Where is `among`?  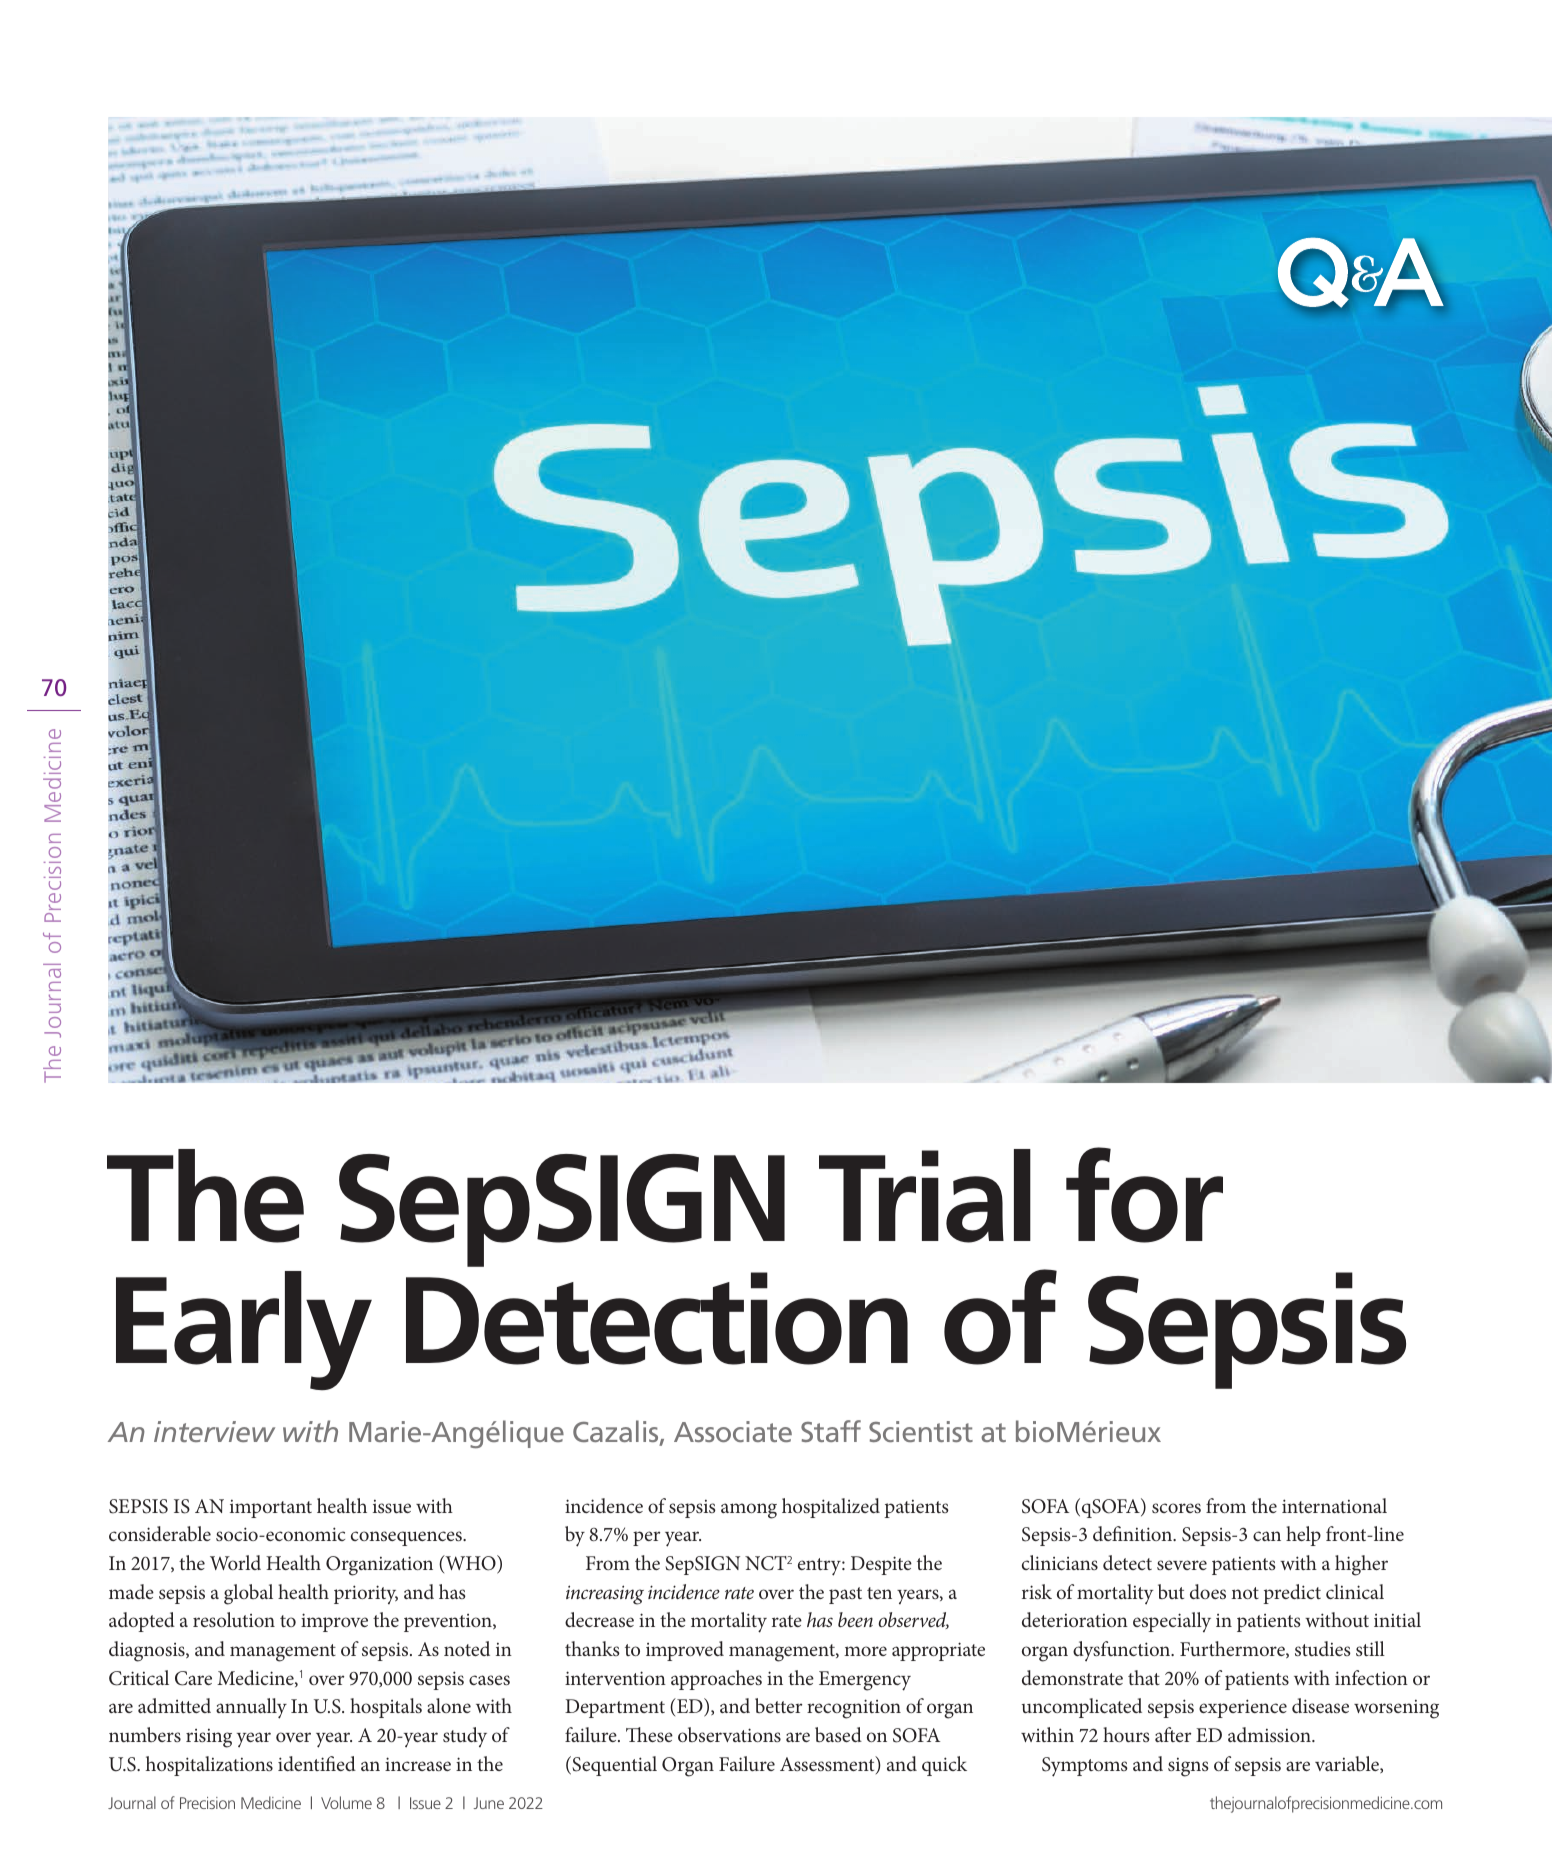 among is located at coordinates (749, 1511).
